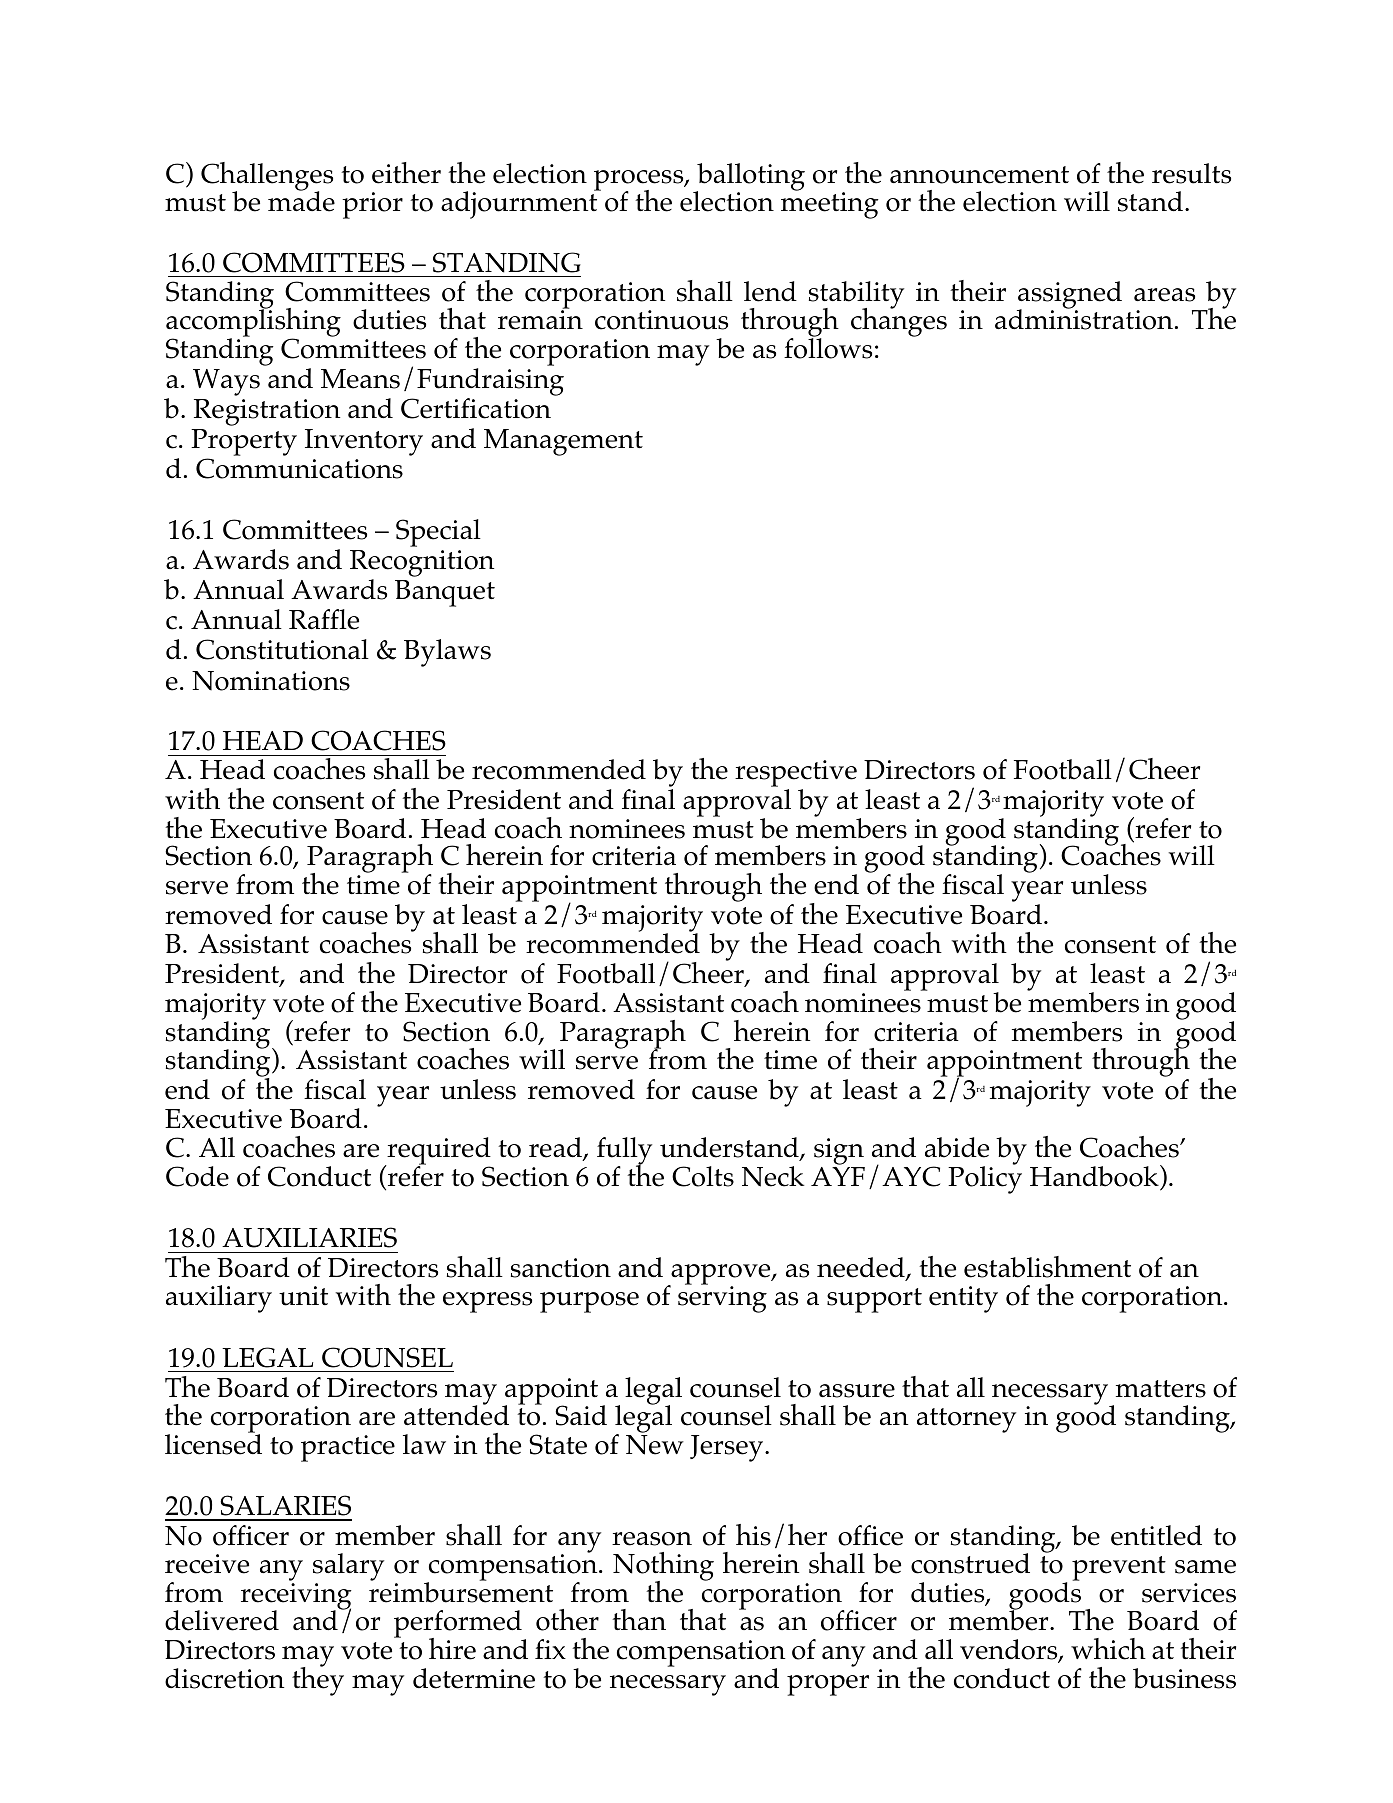 The image size is (1393, 1803). I want to click on balloting, so click(750, 178).
